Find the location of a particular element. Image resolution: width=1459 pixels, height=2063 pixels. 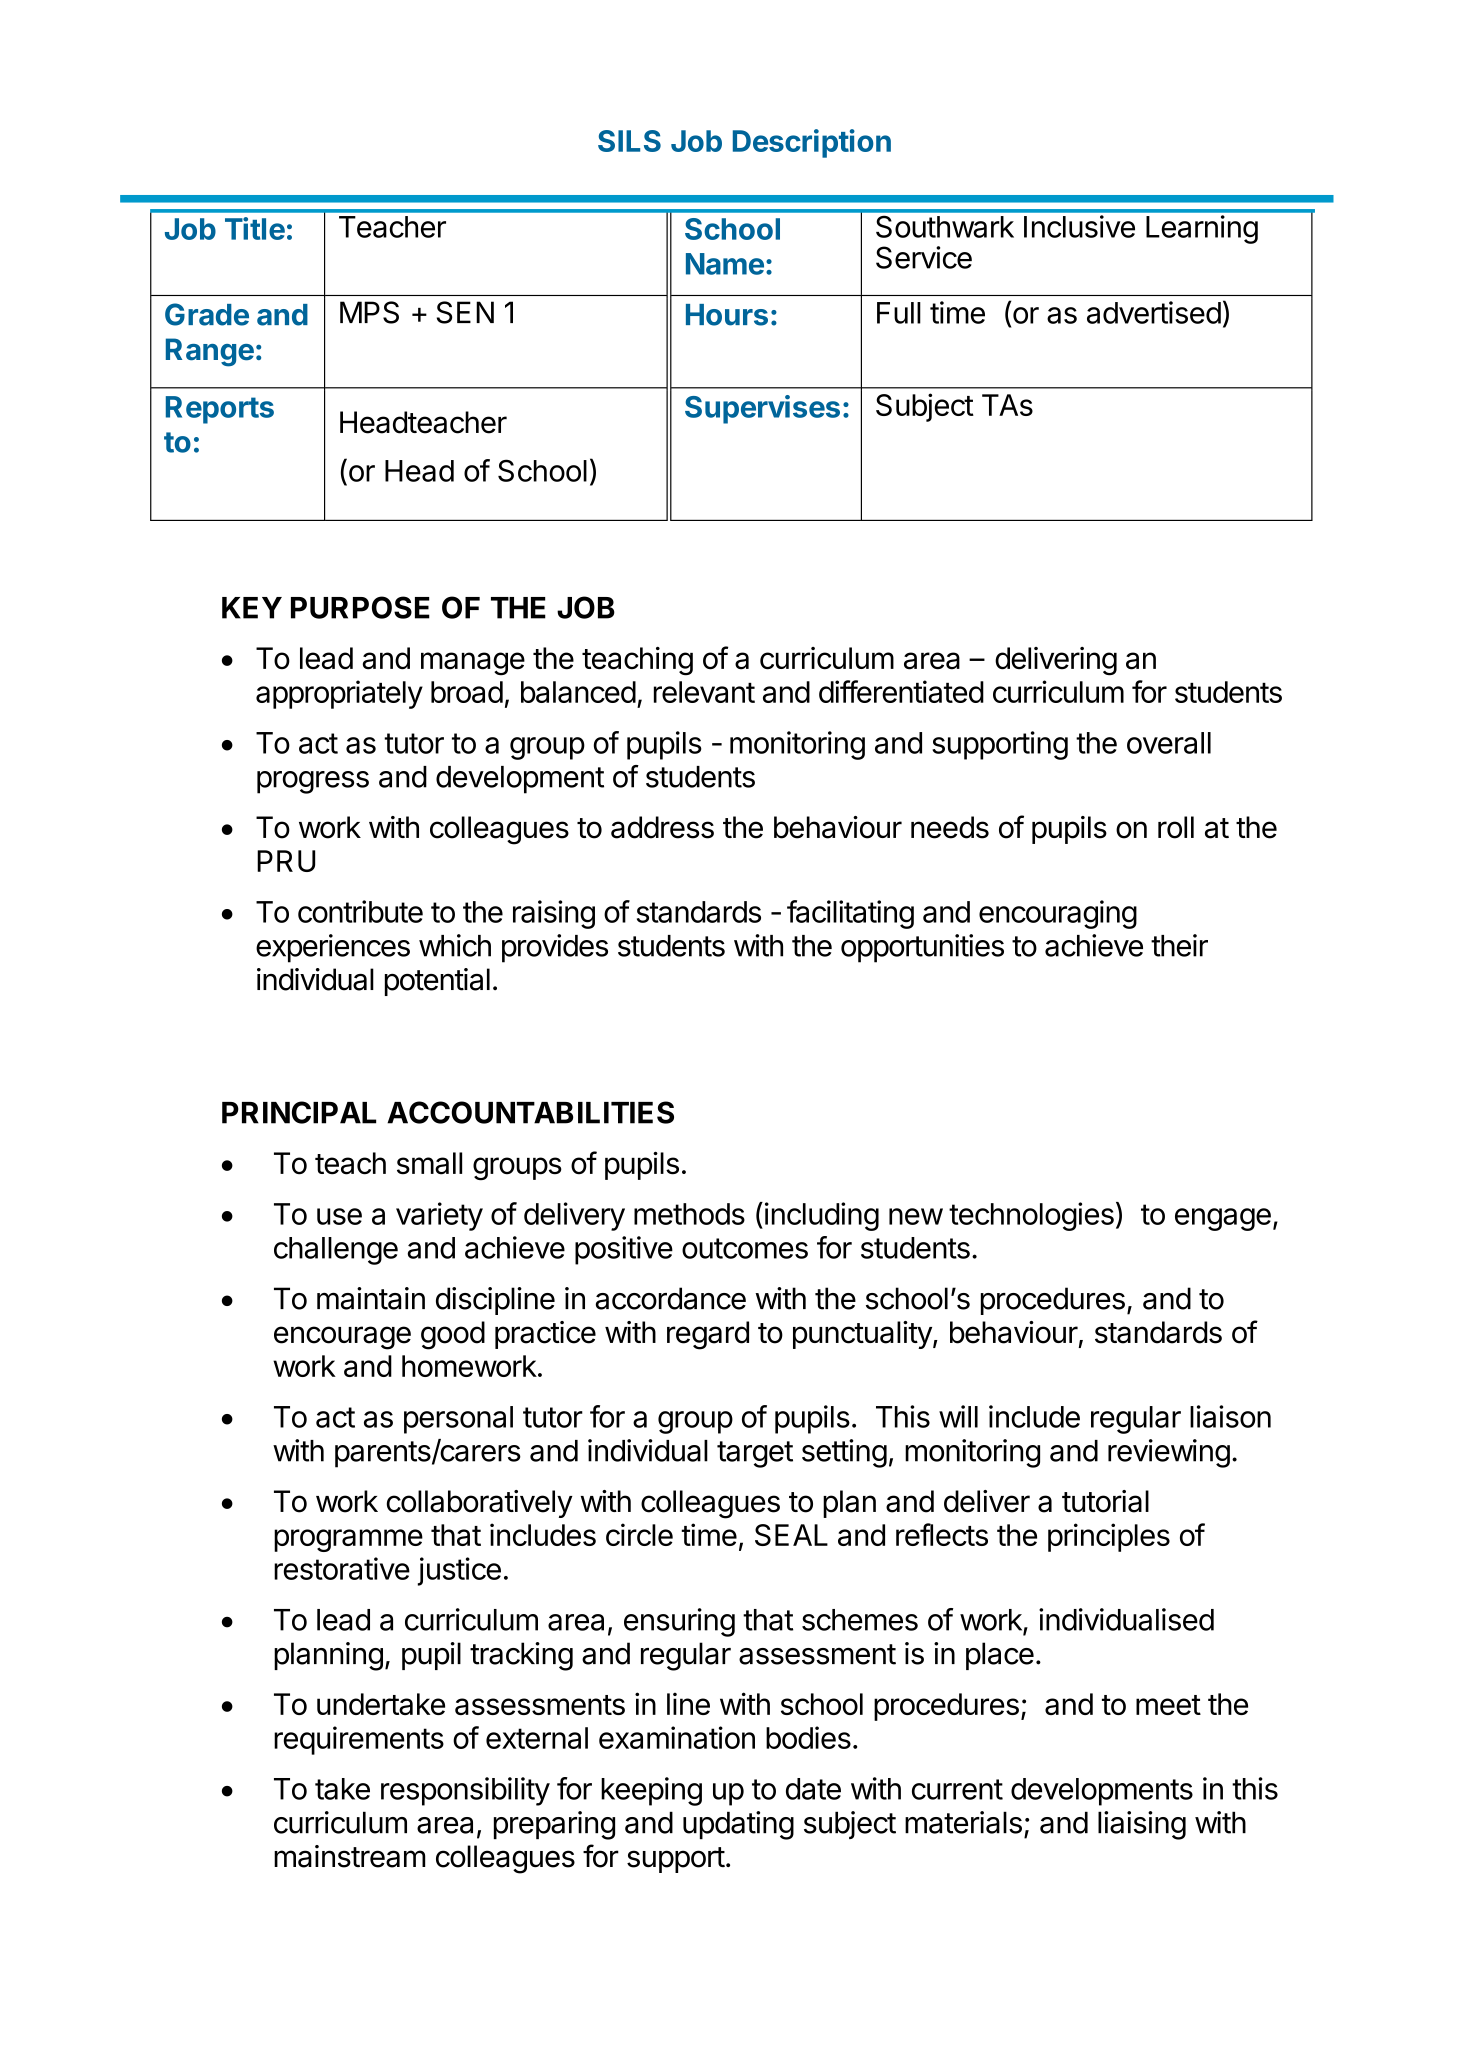

Inclusive is located at coordinates (1079, 226).
